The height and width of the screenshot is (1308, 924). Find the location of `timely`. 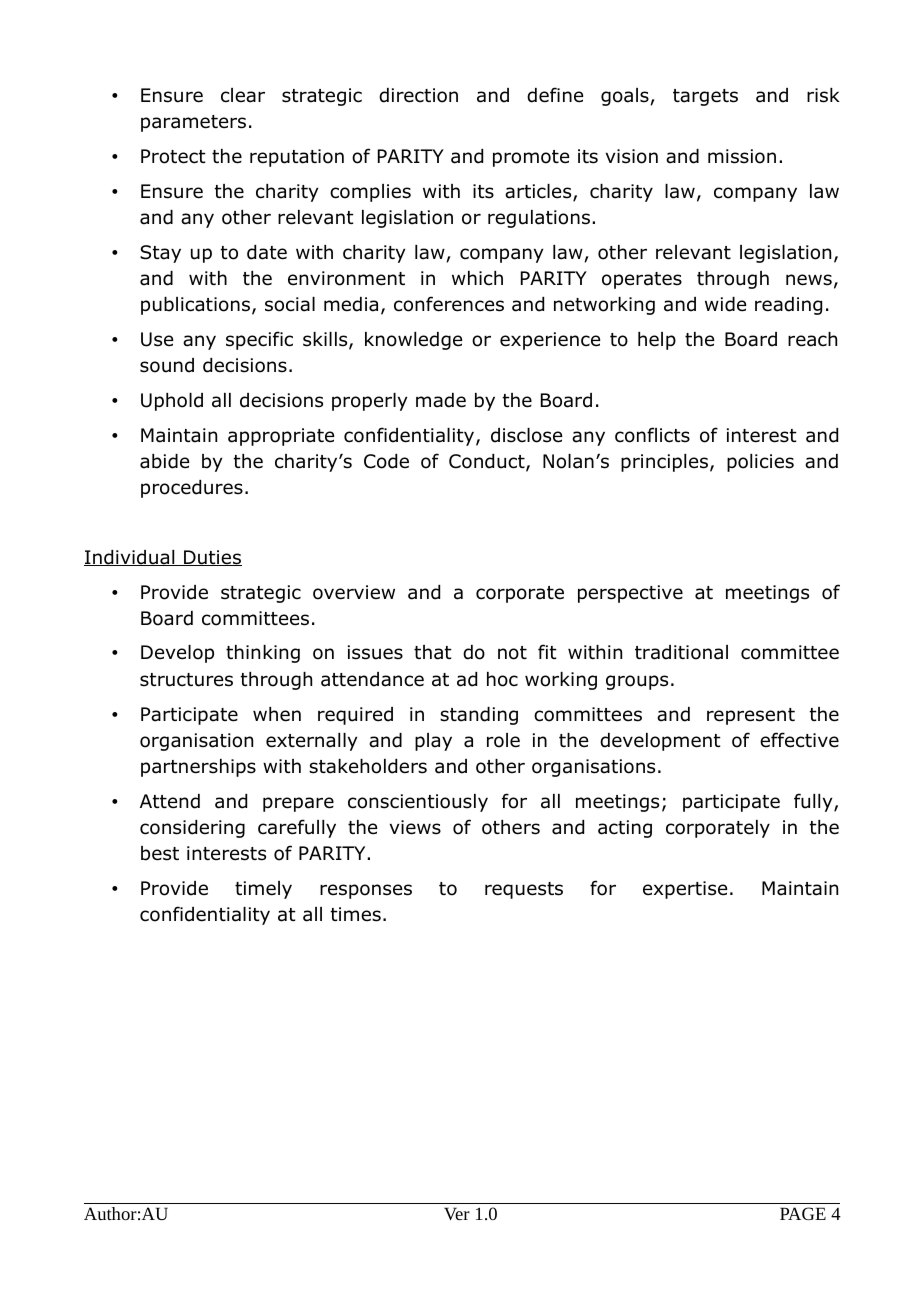

timely is located at coordinates (263, 890).
